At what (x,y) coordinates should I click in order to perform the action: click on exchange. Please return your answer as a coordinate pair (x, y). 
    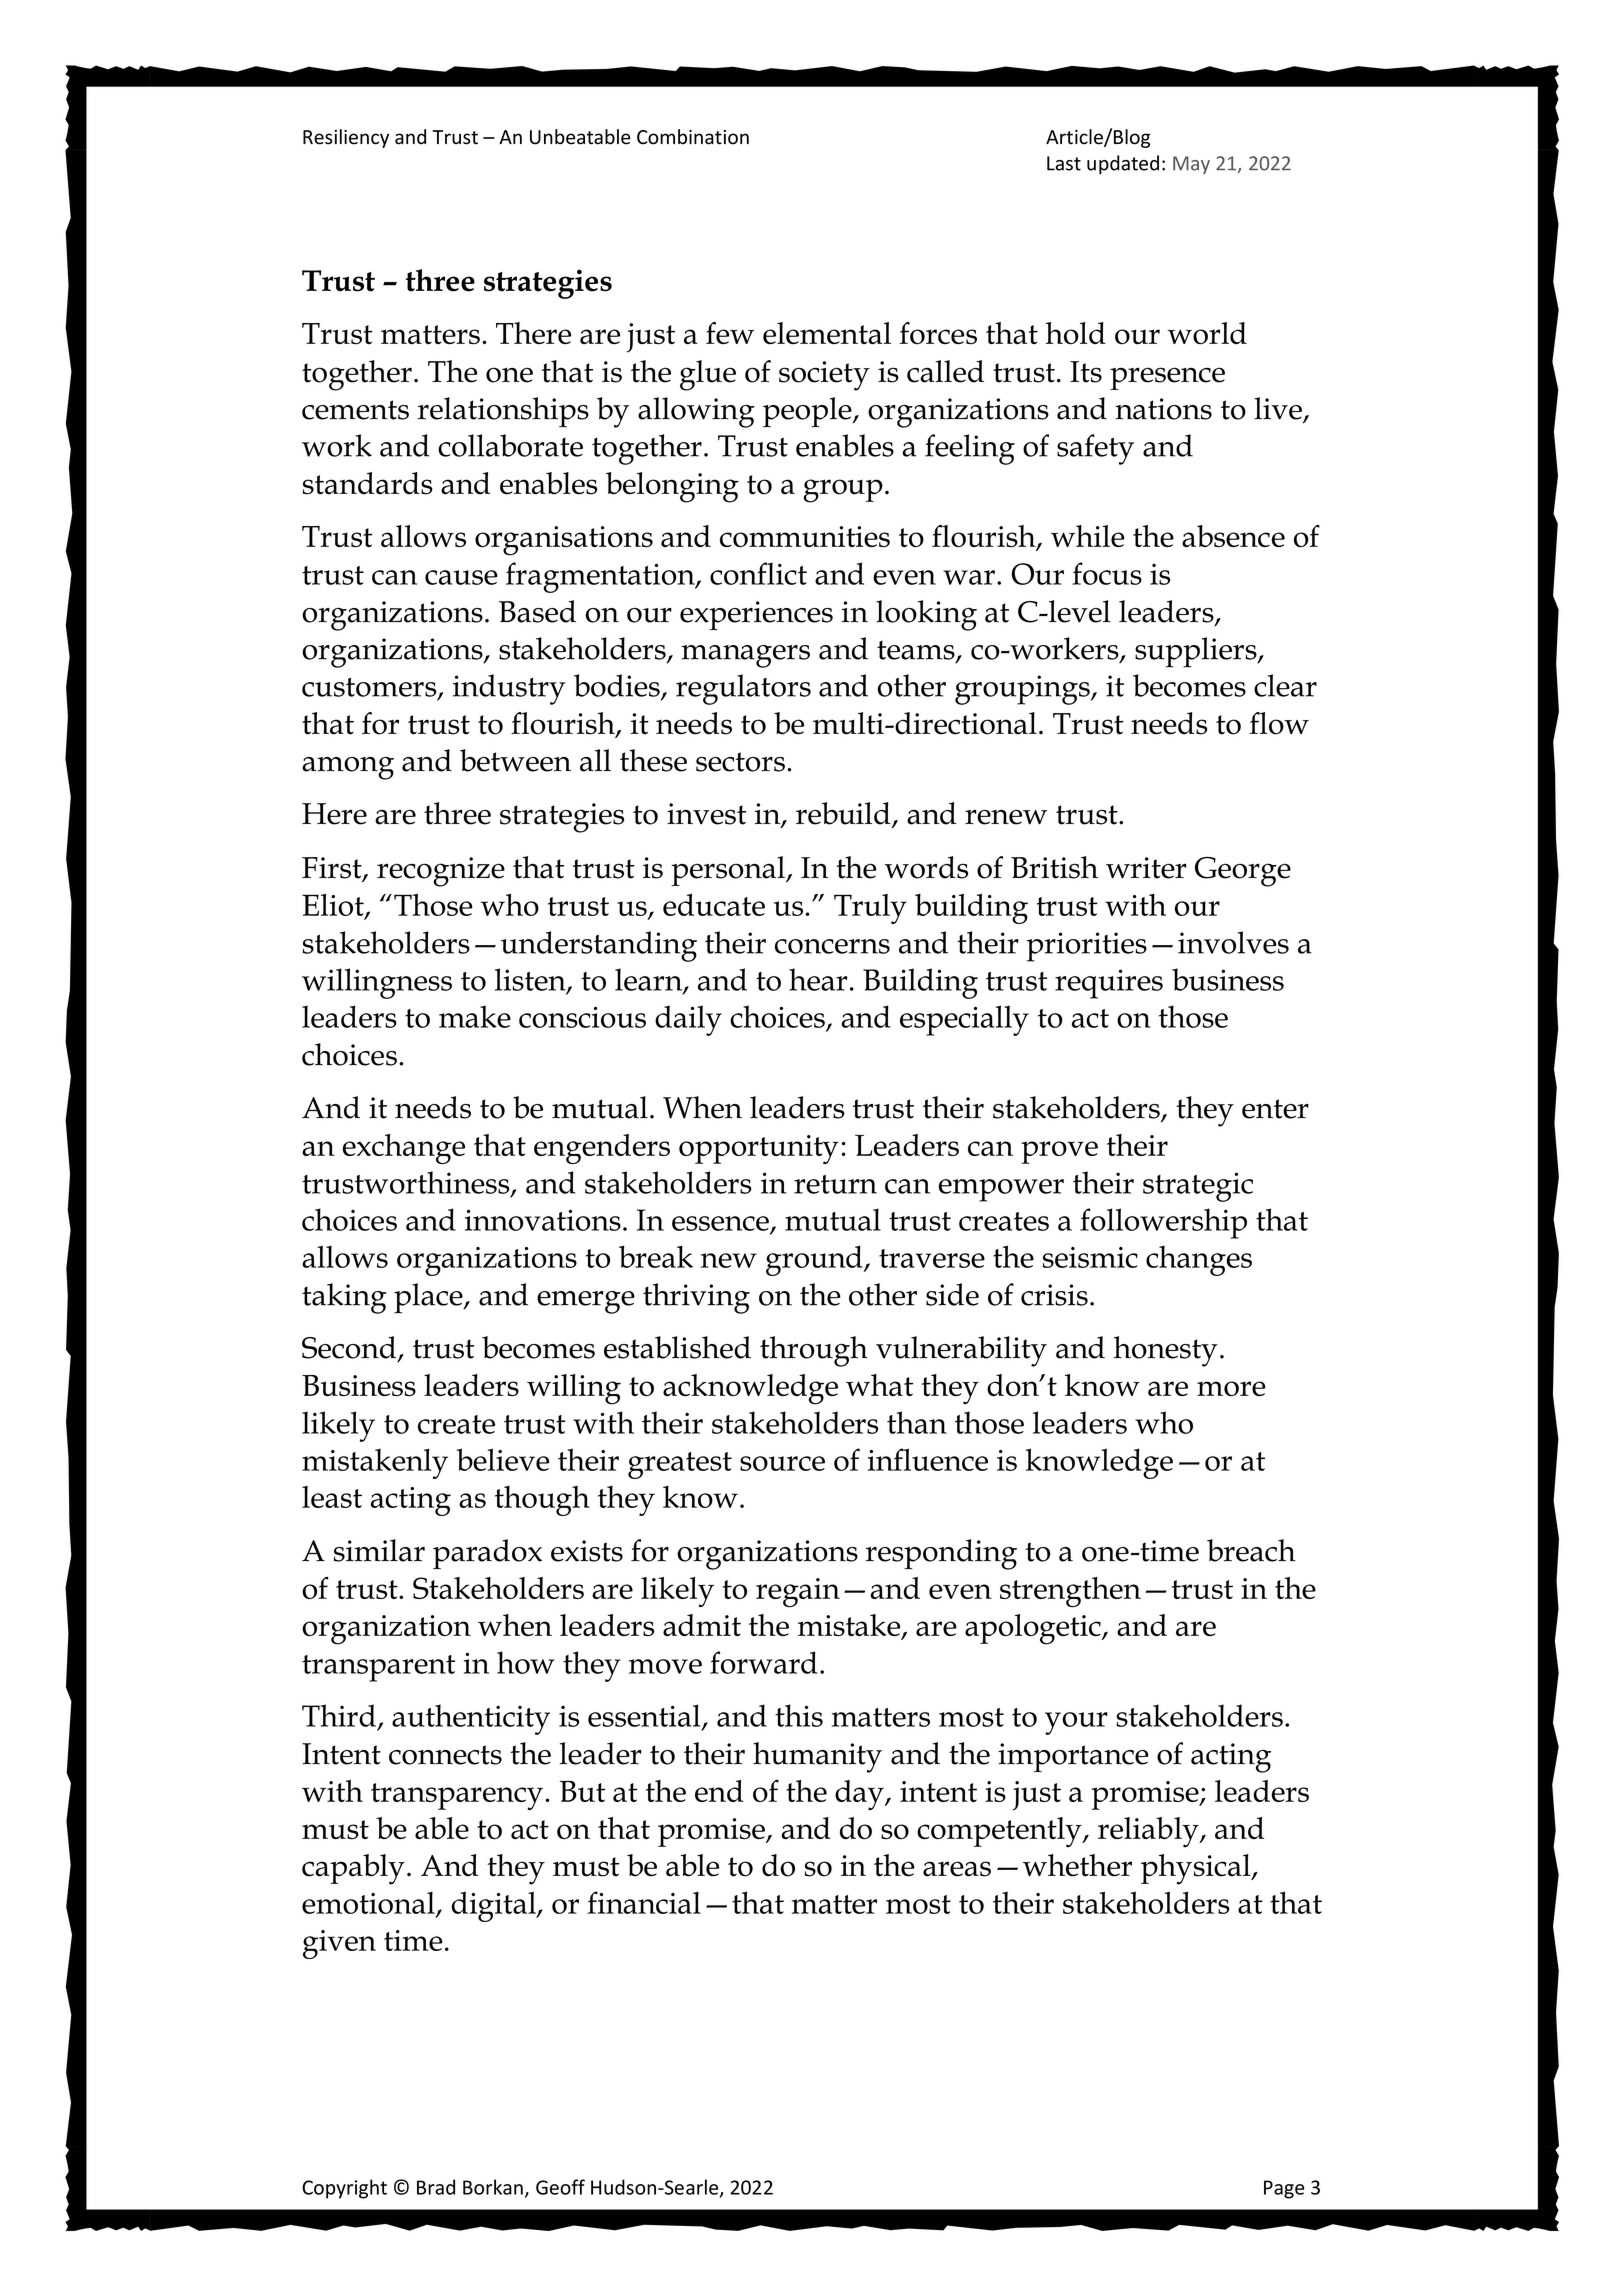
    Looking at the image, I should click on (404, 1149).
